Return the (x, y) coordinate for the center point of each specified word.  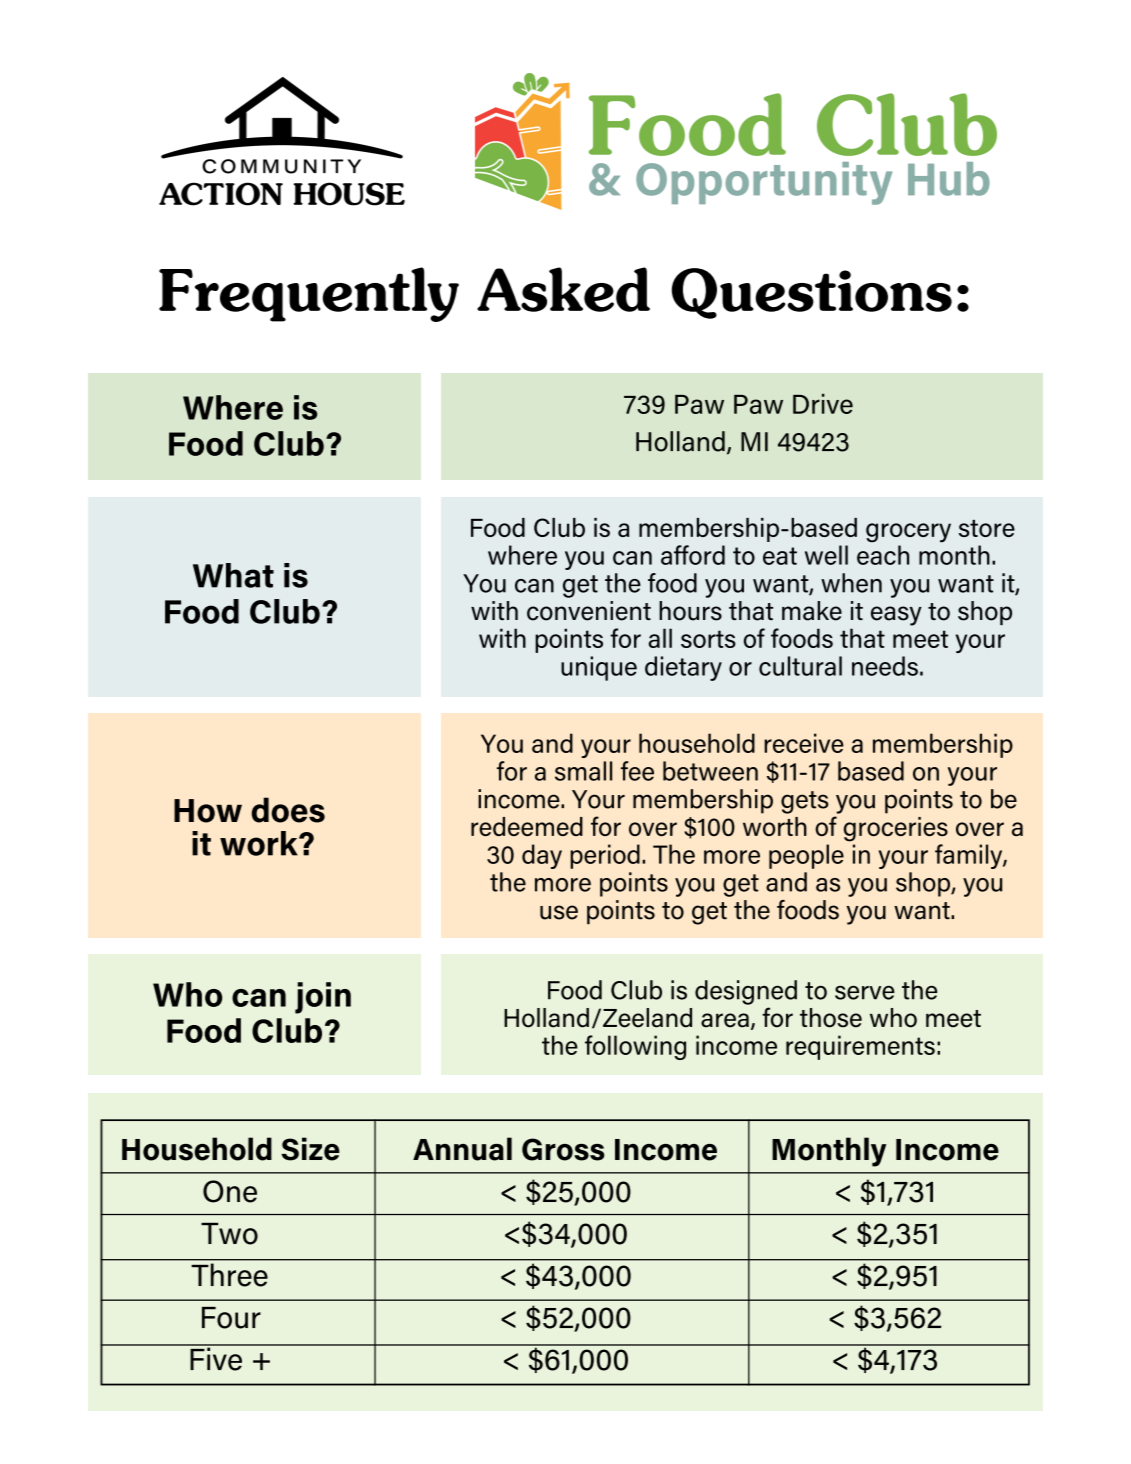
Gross (563, 1149)
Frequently (309, 294)
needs (885, 666)
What (233, 575)
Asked (563, 289)
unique (599, 668)
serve (865, 993)
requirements (860, 1047)
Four (231, 1318)
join (323, 998)
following (635, 1047)
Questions (812, 293)
